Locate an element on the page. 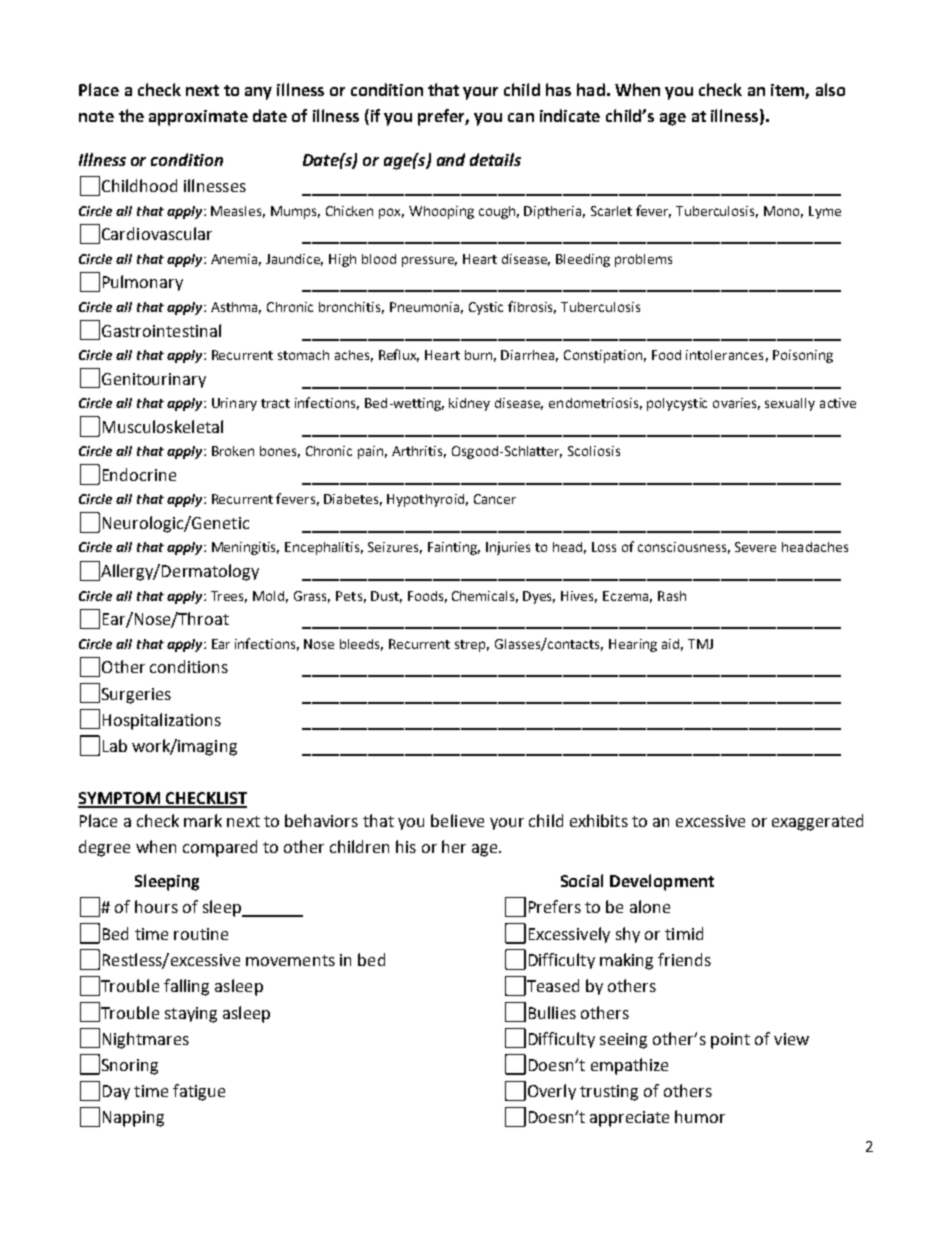 The width and height of the image is (952, 1233). believe is located at coordinates (457, 820).
